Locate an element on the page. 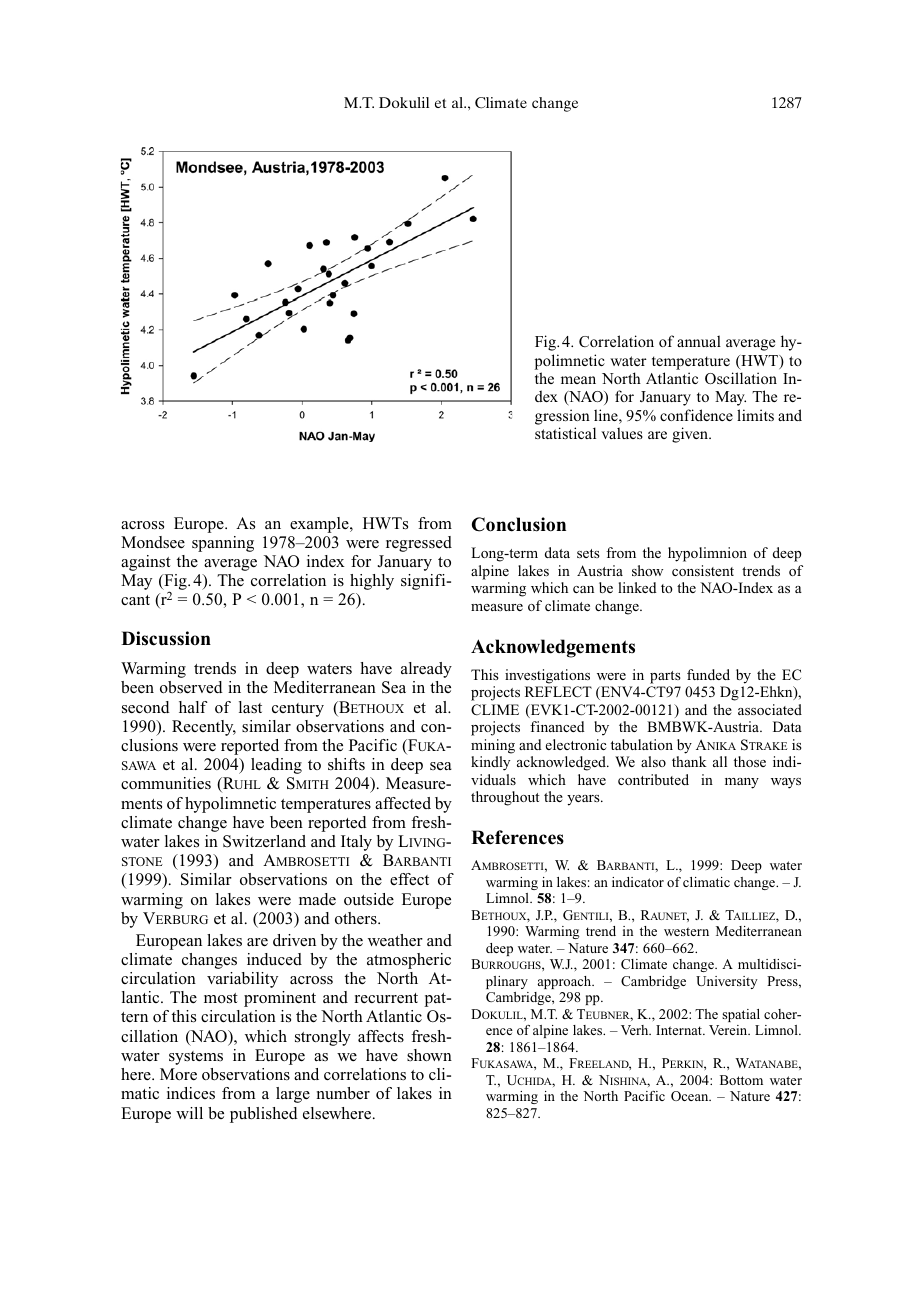 The height and width of the document is (1289, 924). effect is located at coordinates (409, 879).
